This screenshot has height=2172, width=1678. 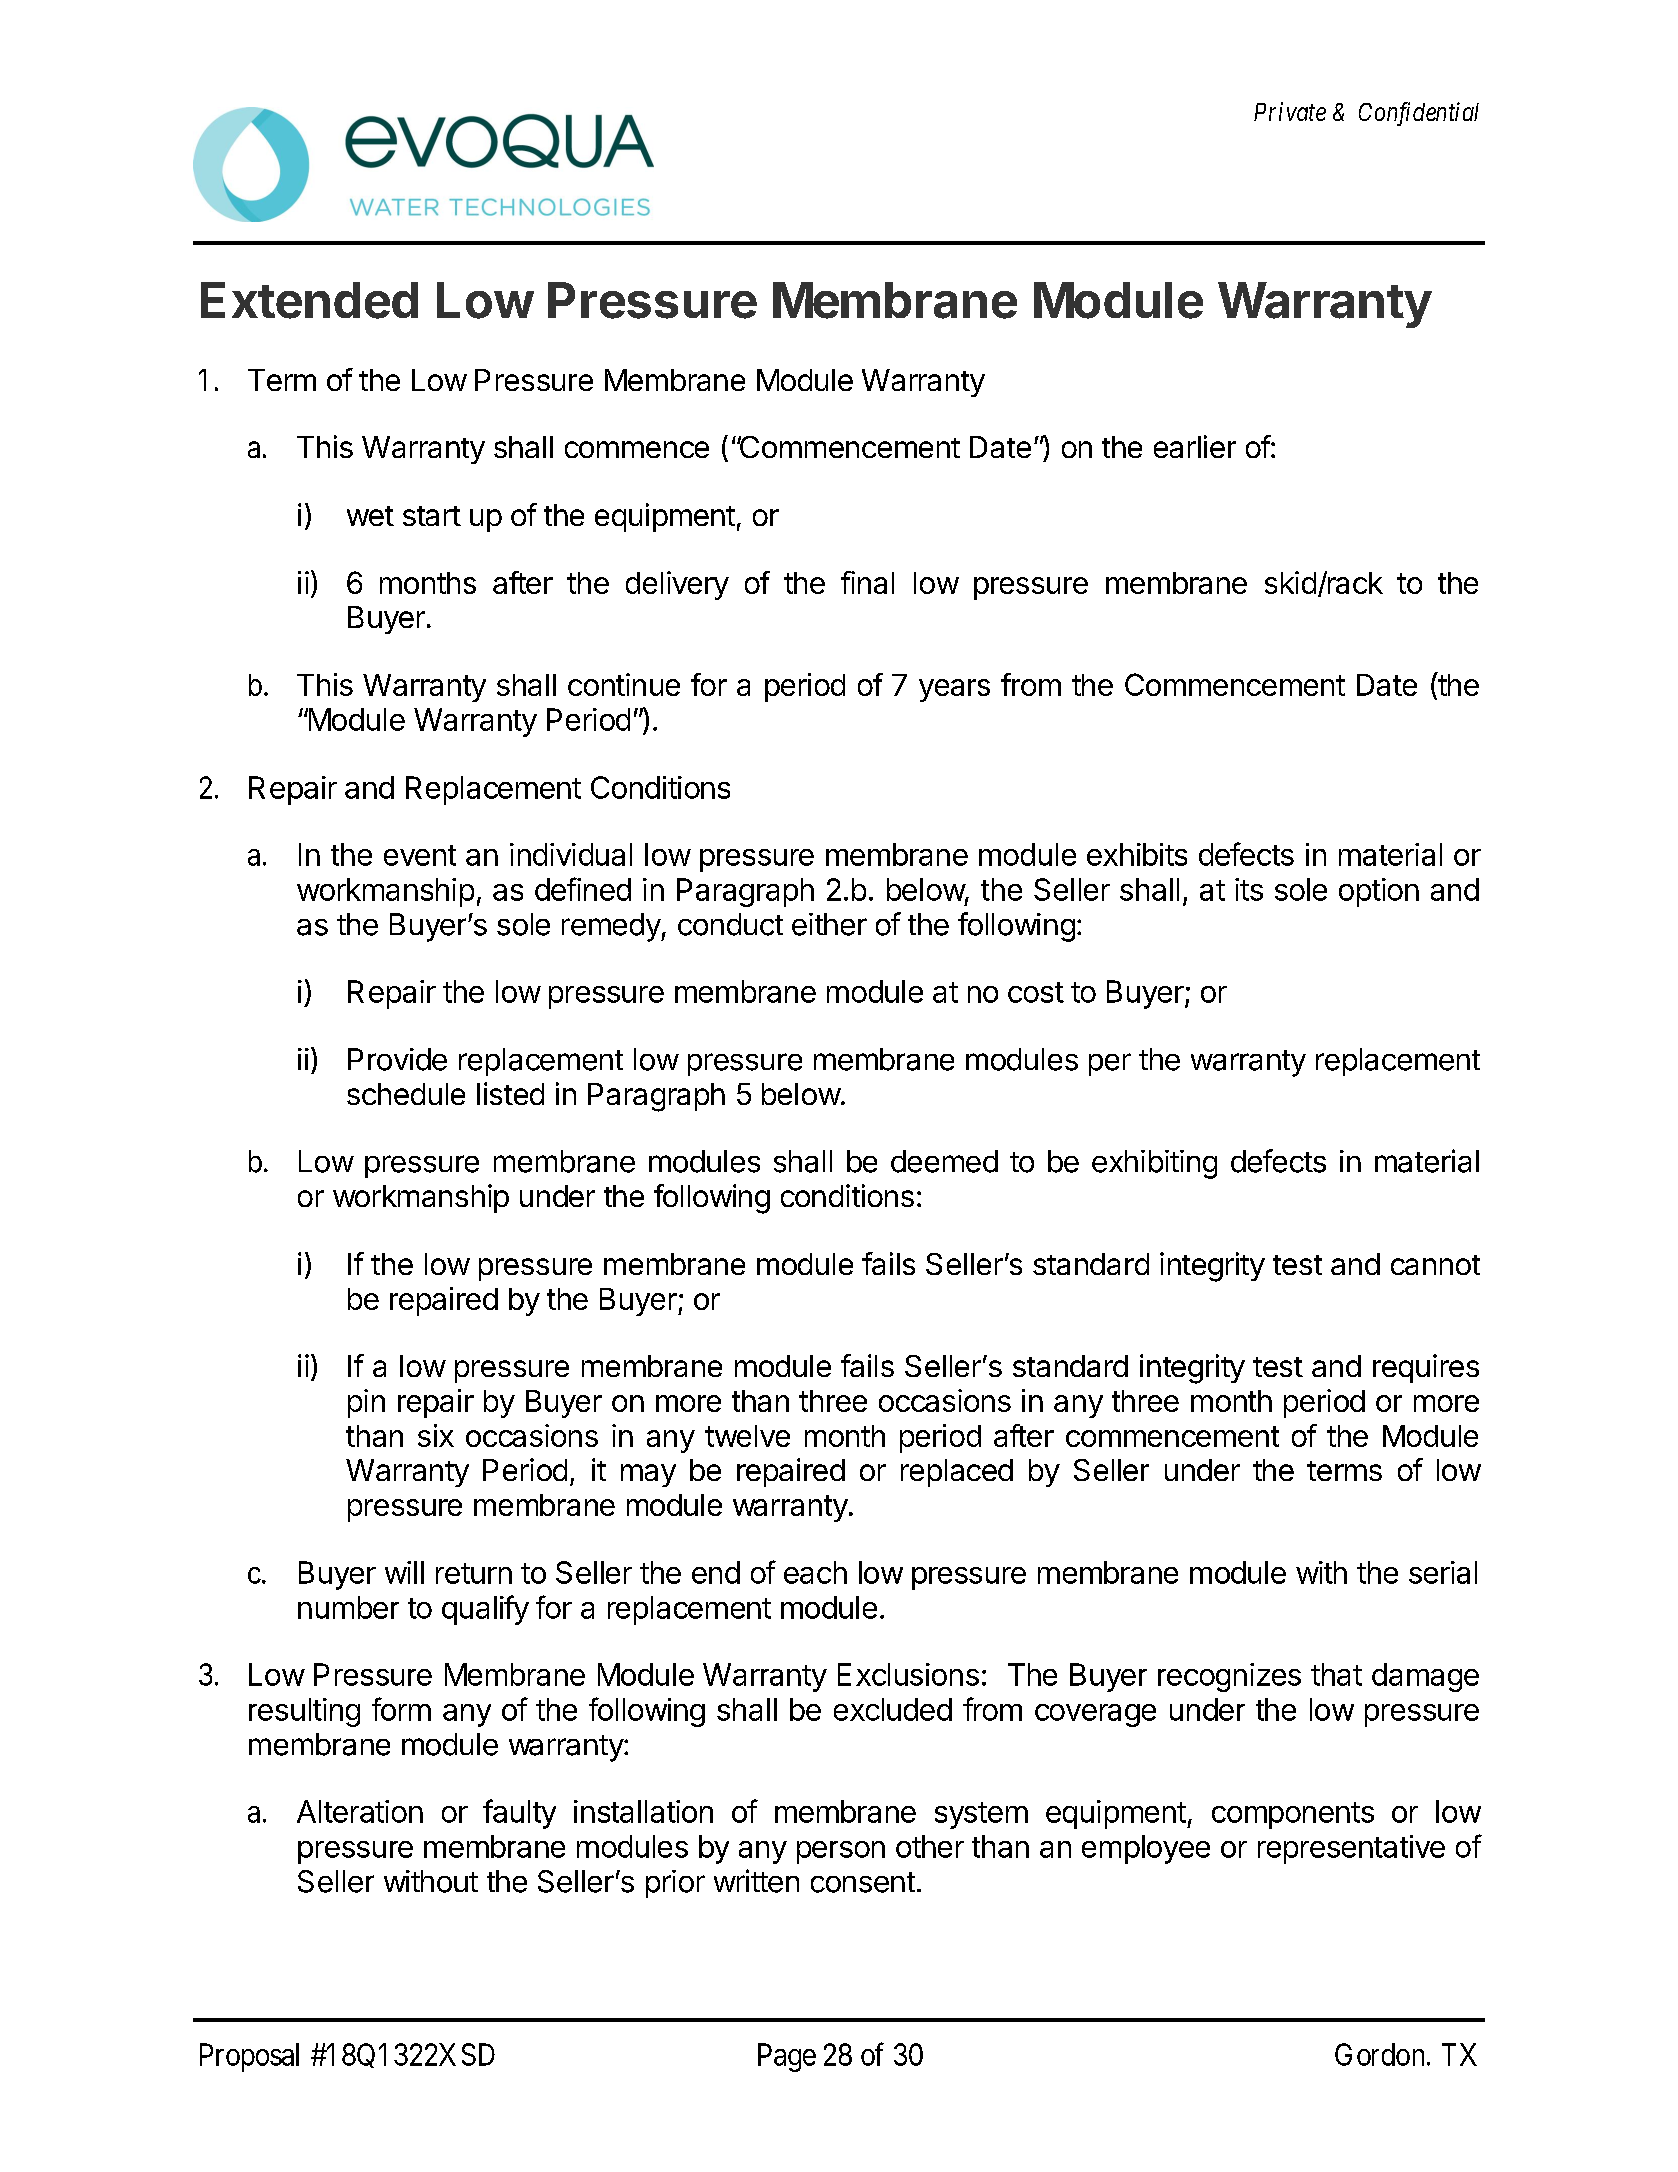 What do you see at coordinates (1419, 114) in the screenshot?
I see `Confidential` at bounding box center [1419, 114].
